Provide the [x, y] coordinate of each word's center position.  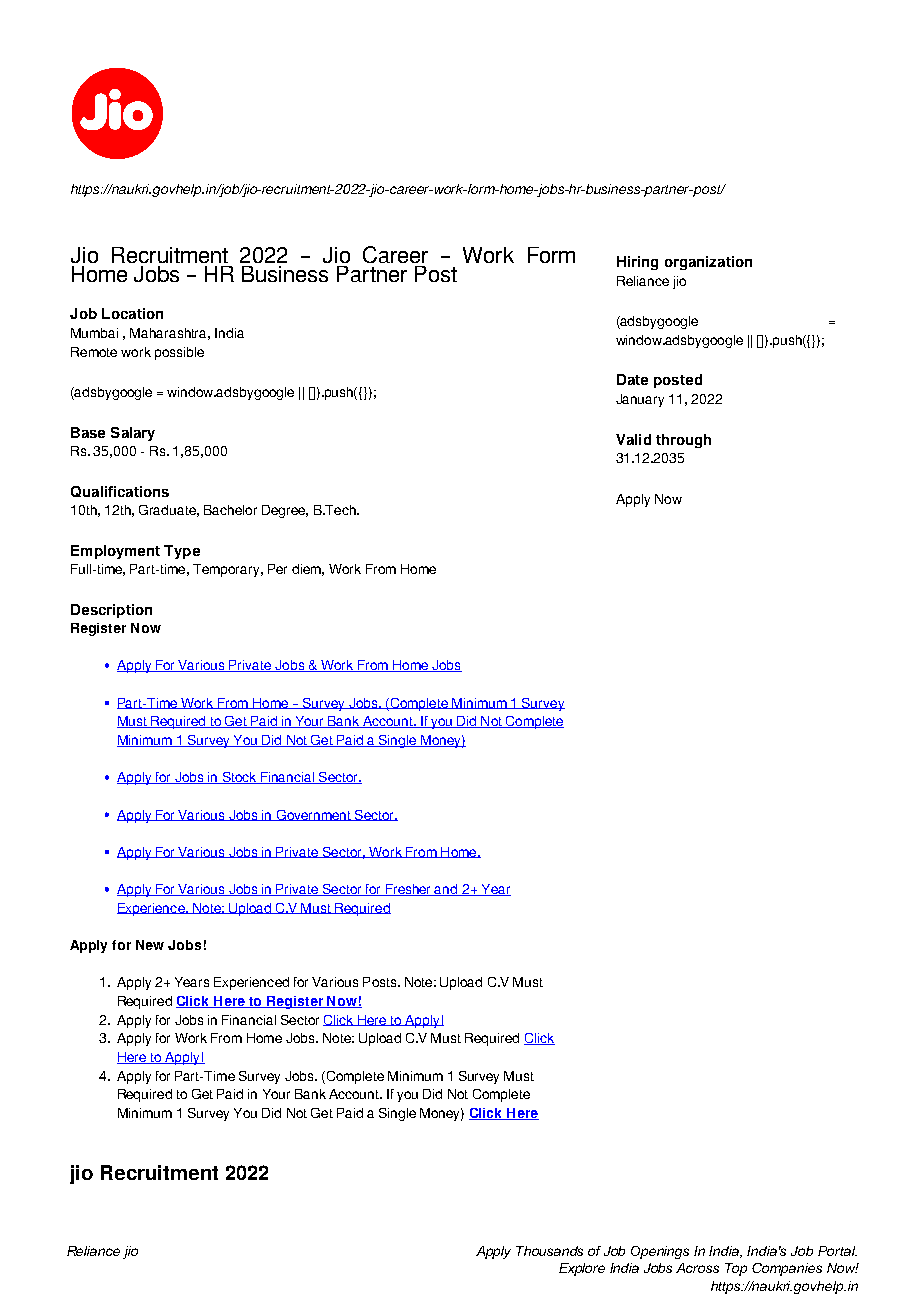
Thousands [549, 1251]
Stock [239, 778]
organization [708, 263]
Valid [633, 439]
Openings [660, 1252]
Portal [837, 1251]
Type [182, 552]
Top [736, 1269]
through [683, 441]
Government [313, 815]
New [150, 945]
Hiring [637, 263]
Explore [582, 1269]
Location [132, 313]
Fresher [409, 890]
